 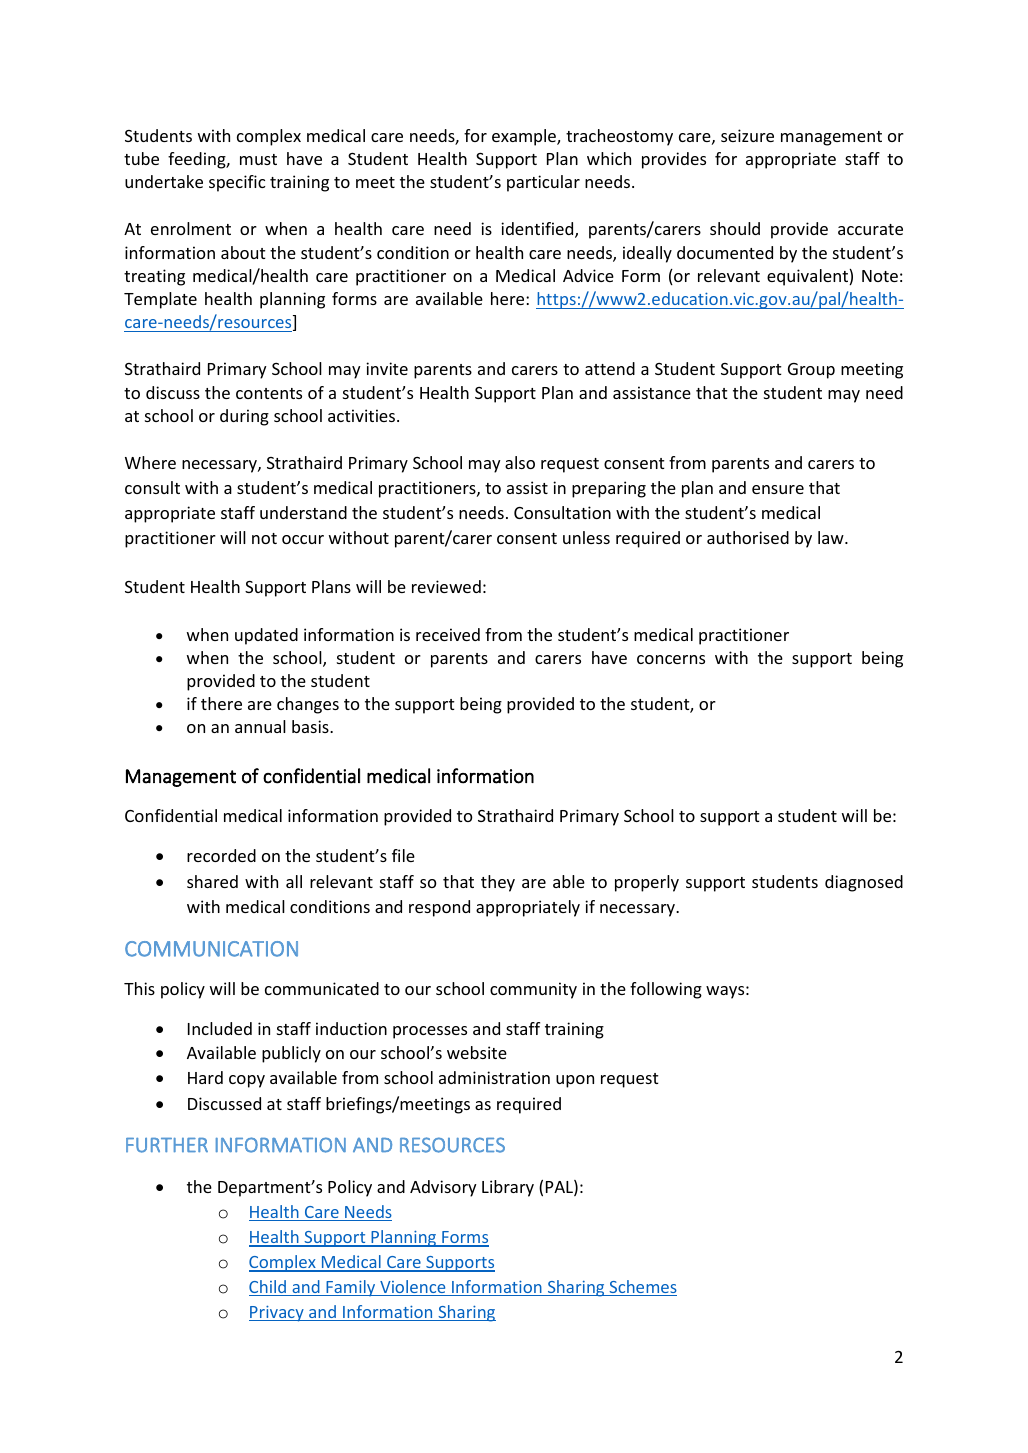 What do you see at coordinates (244, 417) in the page?
I see `during` at bounding box center [244, 417].
